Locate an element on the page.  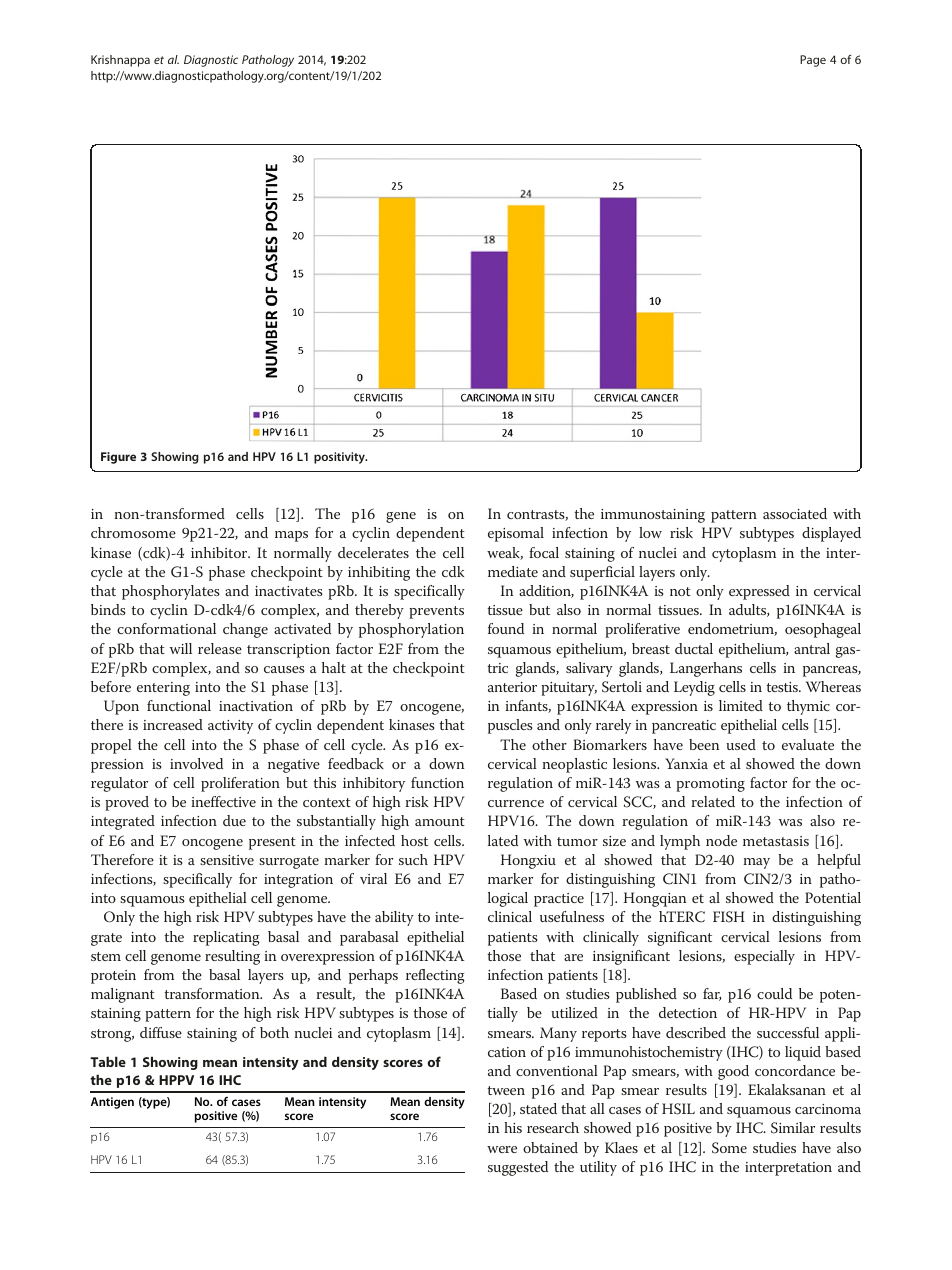
Antigen is located at coordinates (112, 1103).
